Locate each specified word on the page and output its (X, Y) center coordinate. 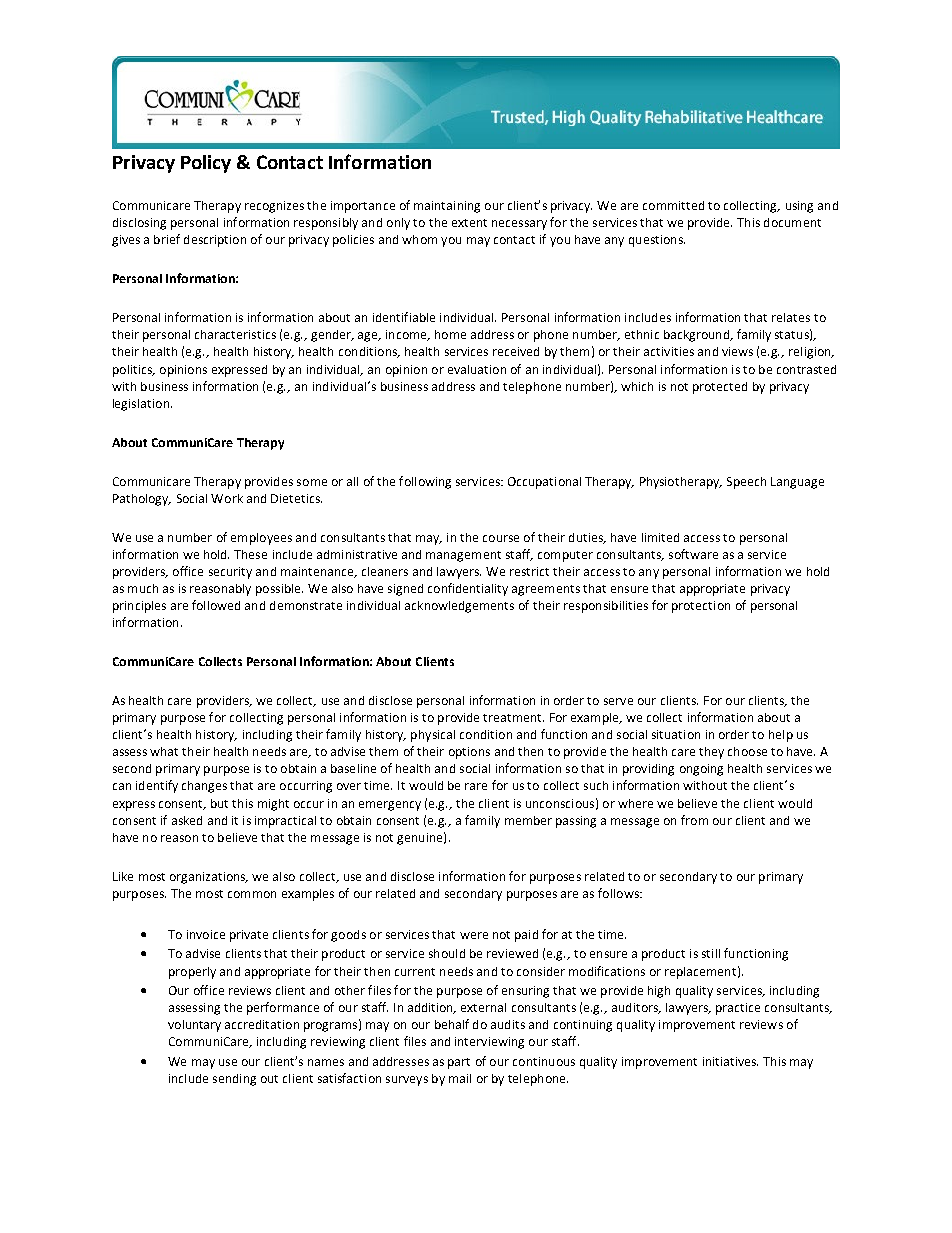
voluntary (194, 1026)
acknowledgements (459, 607)
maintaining (447, 207)
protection (701, 607)
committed (673, 205)
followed (216, 605)
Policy (206, 164)
